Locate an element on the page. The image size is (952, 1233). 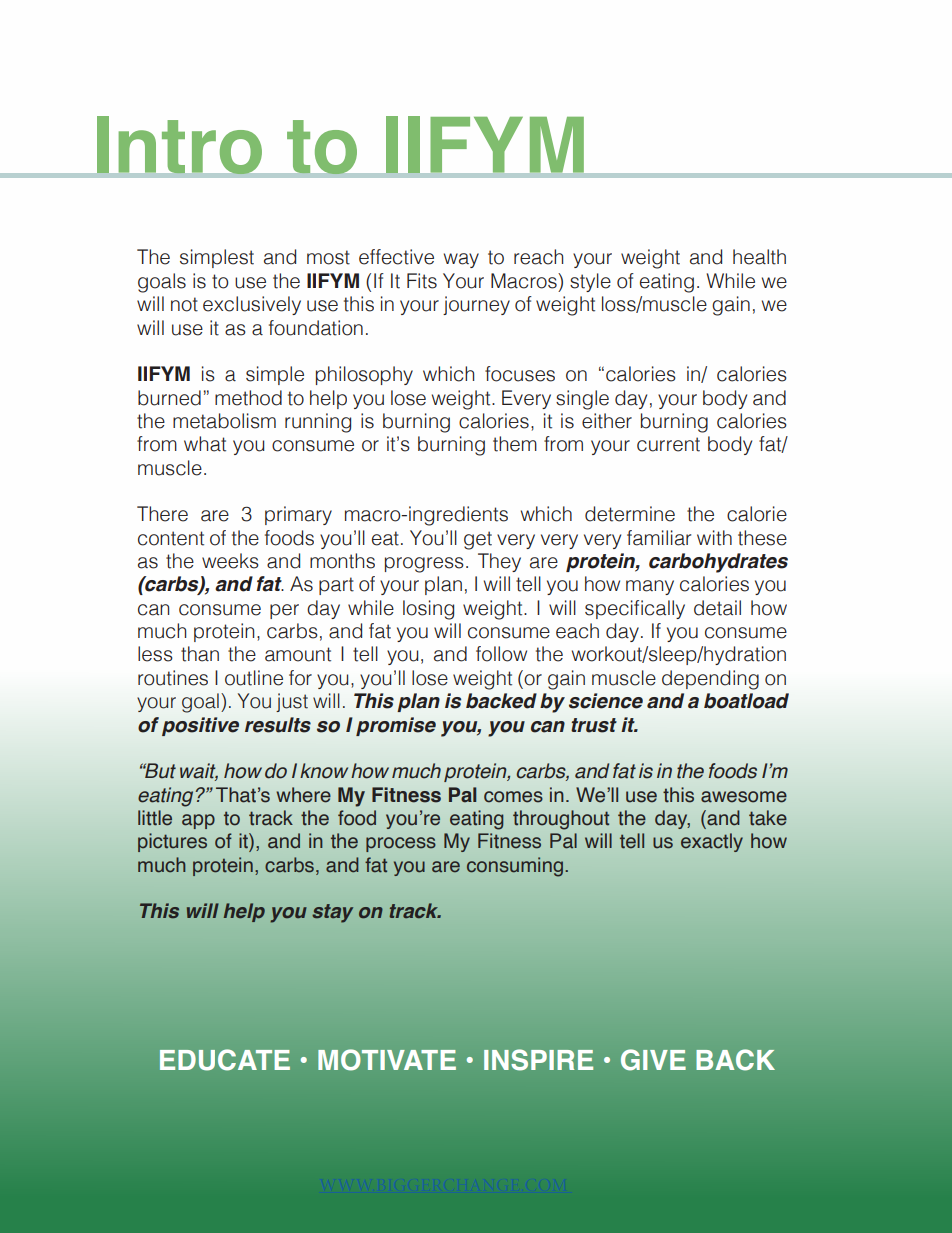
losing is located at coordinates (428, 610).
